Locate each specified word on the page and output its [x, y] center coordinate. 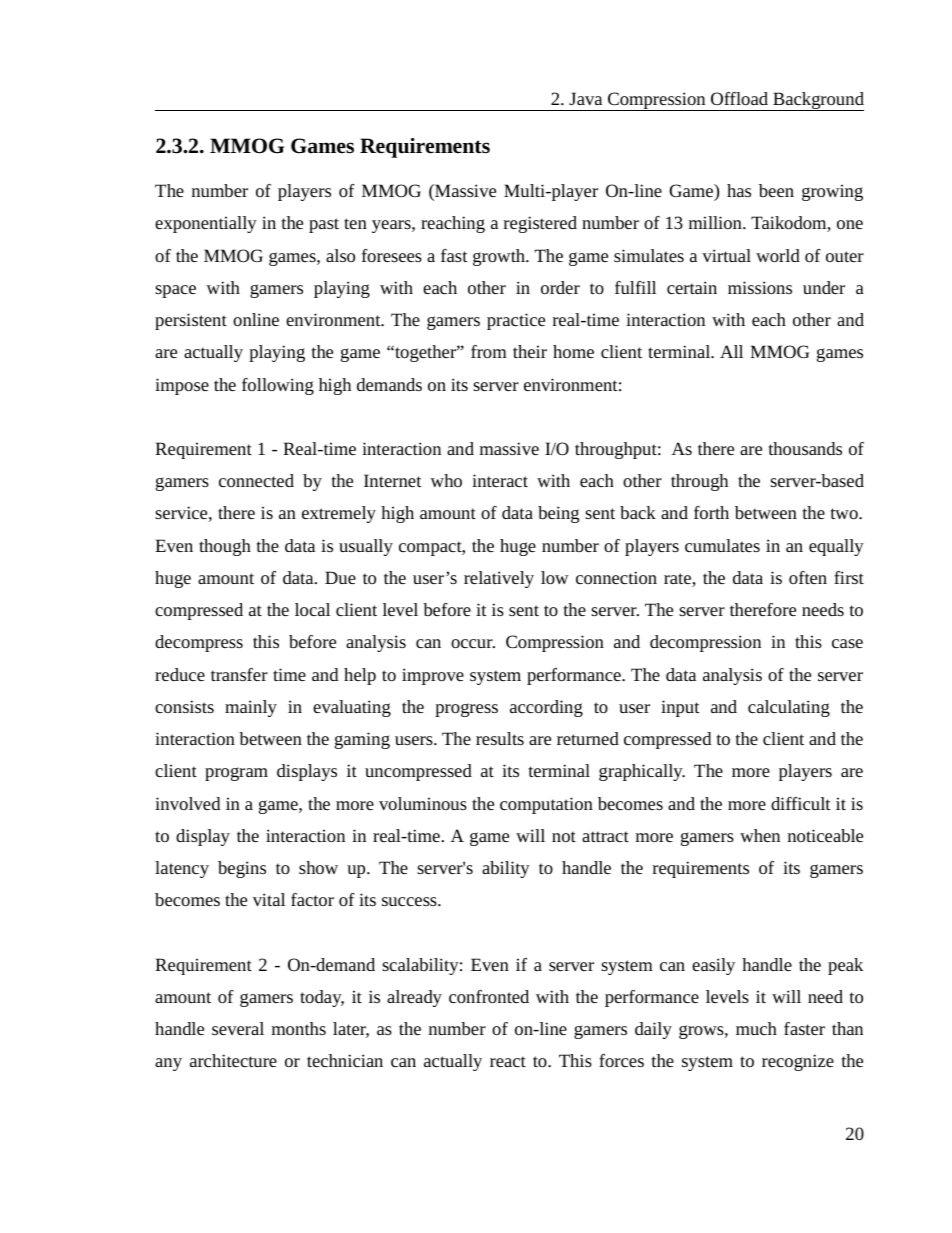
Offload [739, 98]
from [489, 351]
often [808, 577]
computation [546, 805]
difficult [801, 803]
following [278, 386]
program [236, 774]
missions [760, 287]
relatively [499, 579]
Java [585, 98]
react [508, 1061]
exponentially [206, 224]
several [238, 1028]
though [225, 547]
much [756, 1028]
